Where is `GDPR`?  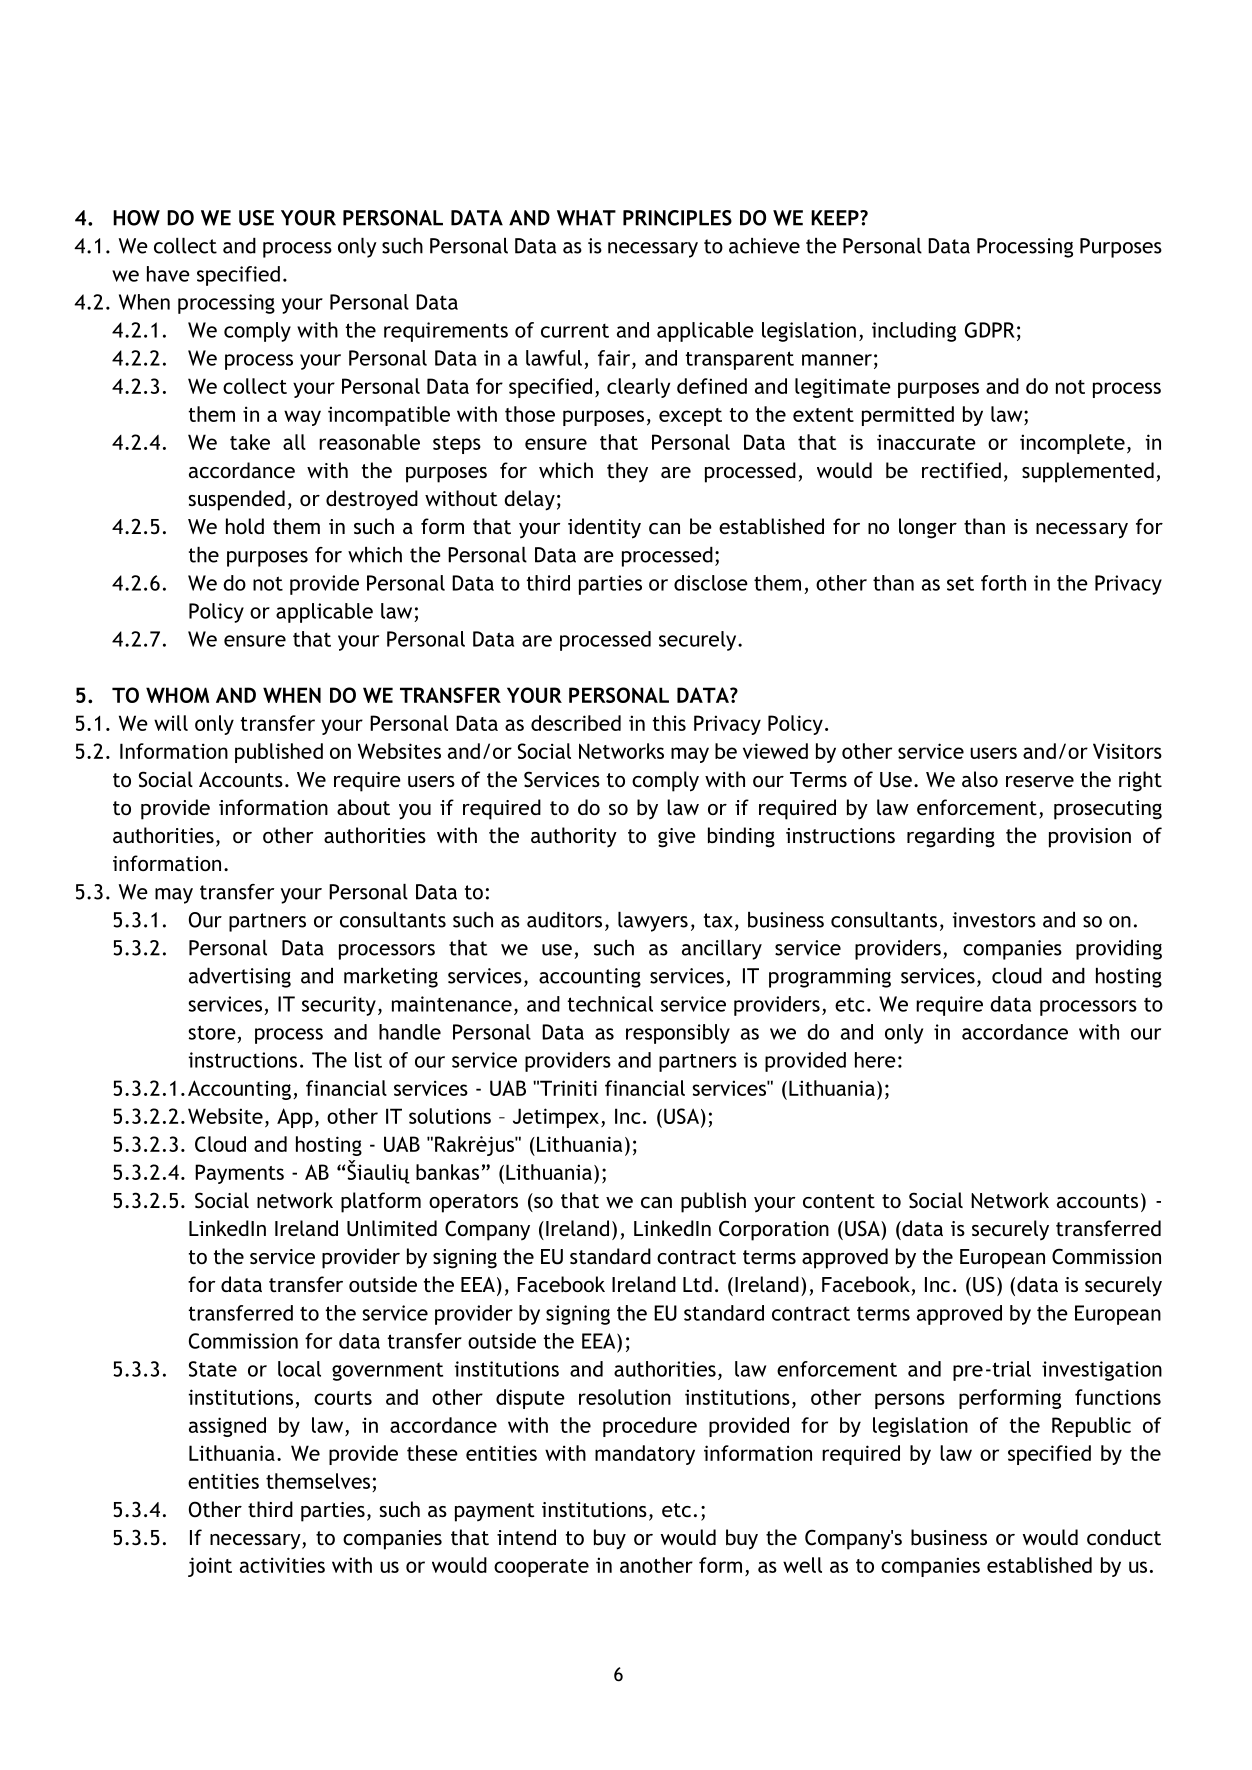
GDPR is located at coordinates (990, 330).
